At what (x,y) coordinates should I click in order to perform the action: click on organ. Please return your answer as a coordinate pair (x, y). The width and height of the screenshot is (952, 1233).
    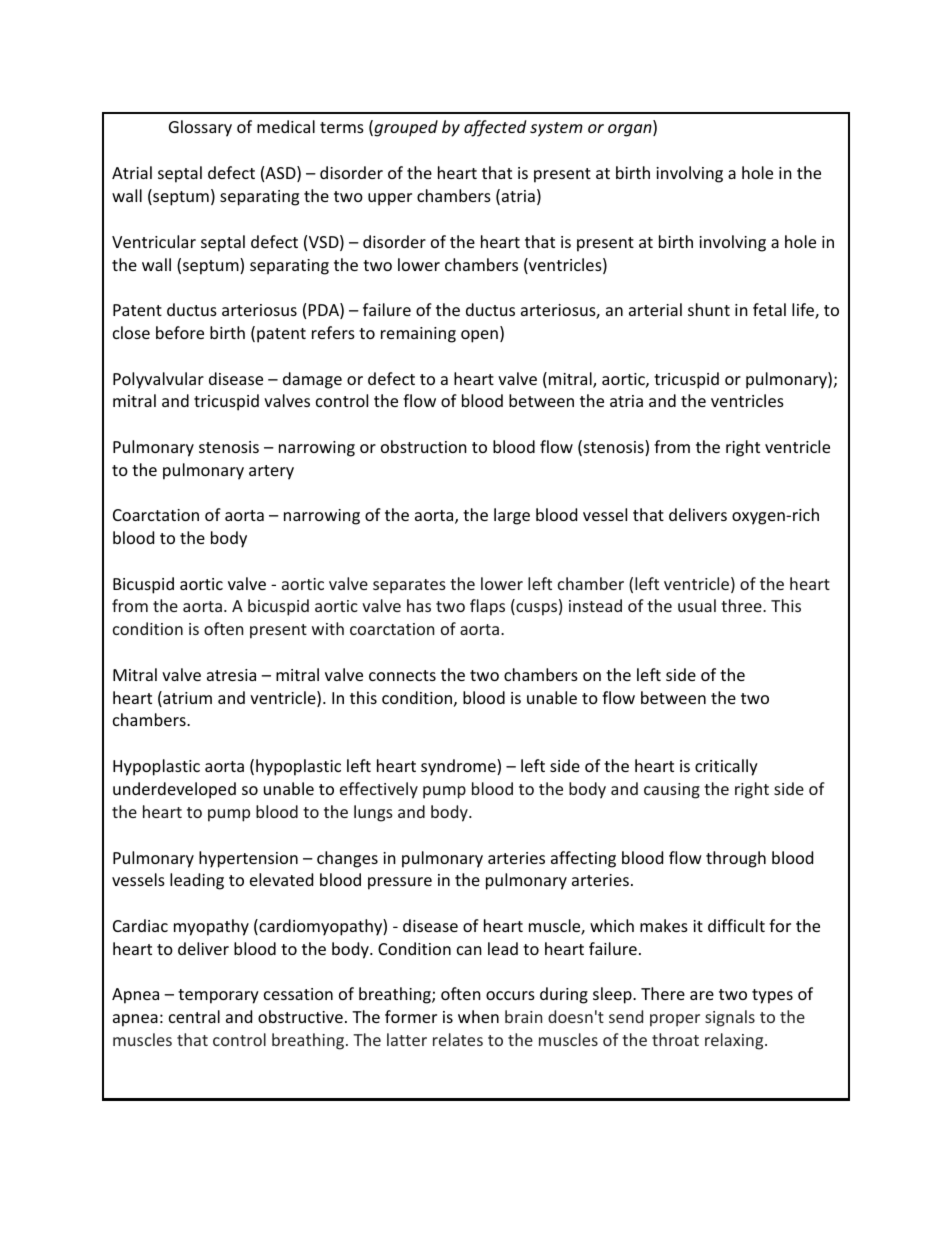
    Looking at the image, I should click on (631, 130).
